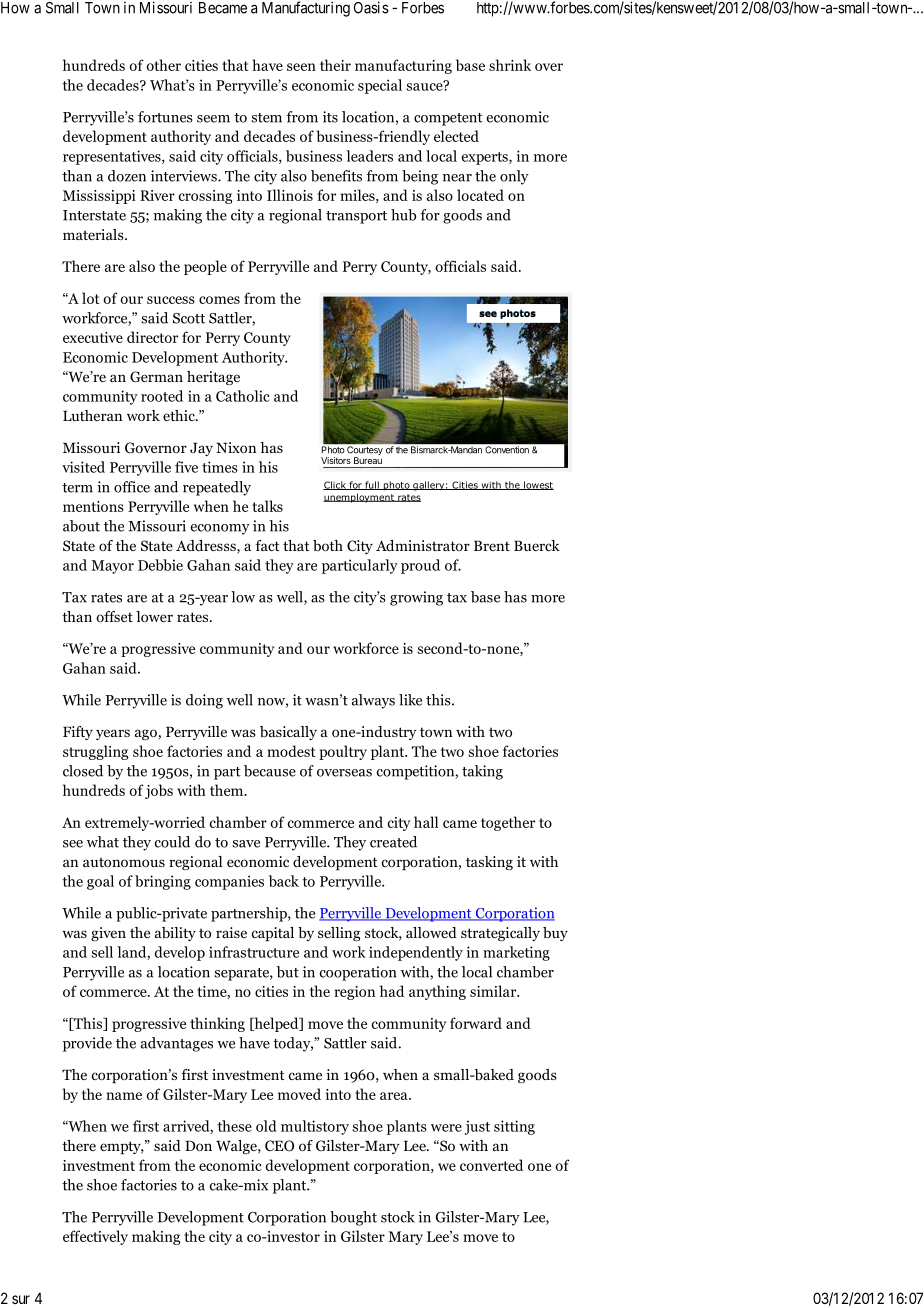 This page has width=924, height=1308. What do you see at coordinates (538, 485) in the page?
I see `lowest` at bounding box center [538, 485].
